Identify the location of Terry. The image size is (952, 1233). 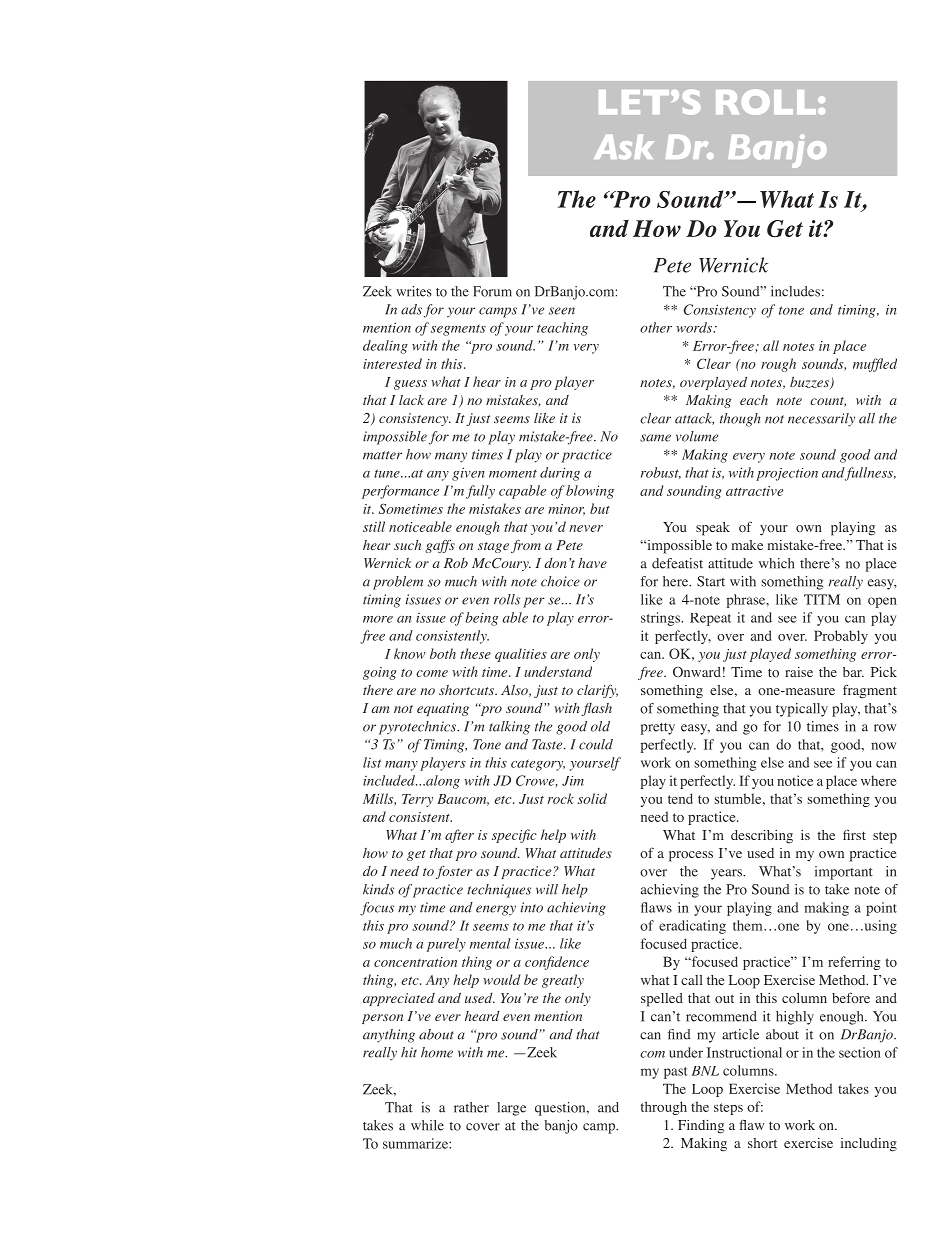
(417, 800).
